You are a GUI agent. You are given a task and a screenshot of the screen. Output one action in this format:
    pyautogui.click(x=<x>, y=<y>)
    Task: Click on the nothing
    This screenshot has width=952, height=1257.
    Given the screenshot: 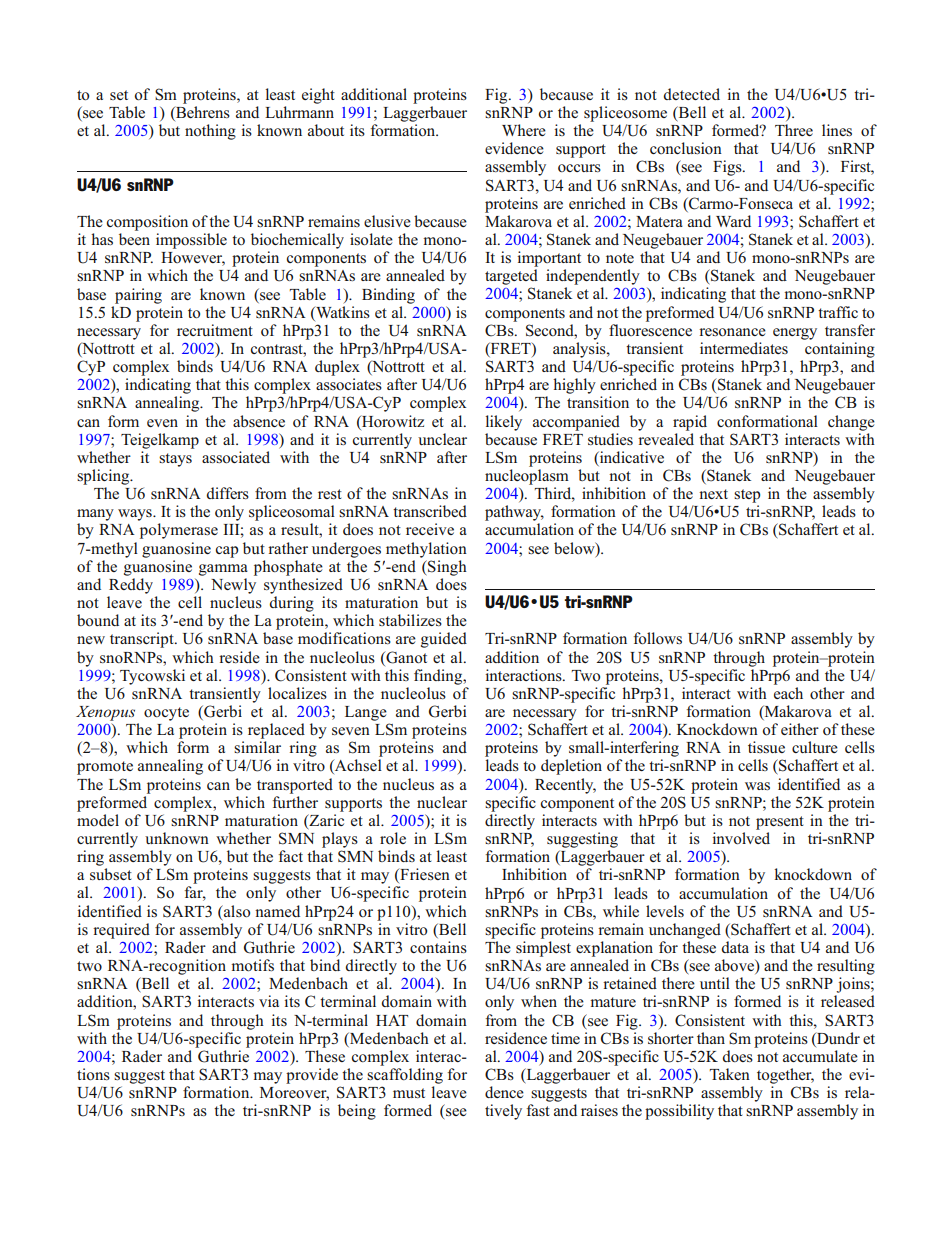 What is the action you would take?
    pyautogui.click(x=210, y=132)
